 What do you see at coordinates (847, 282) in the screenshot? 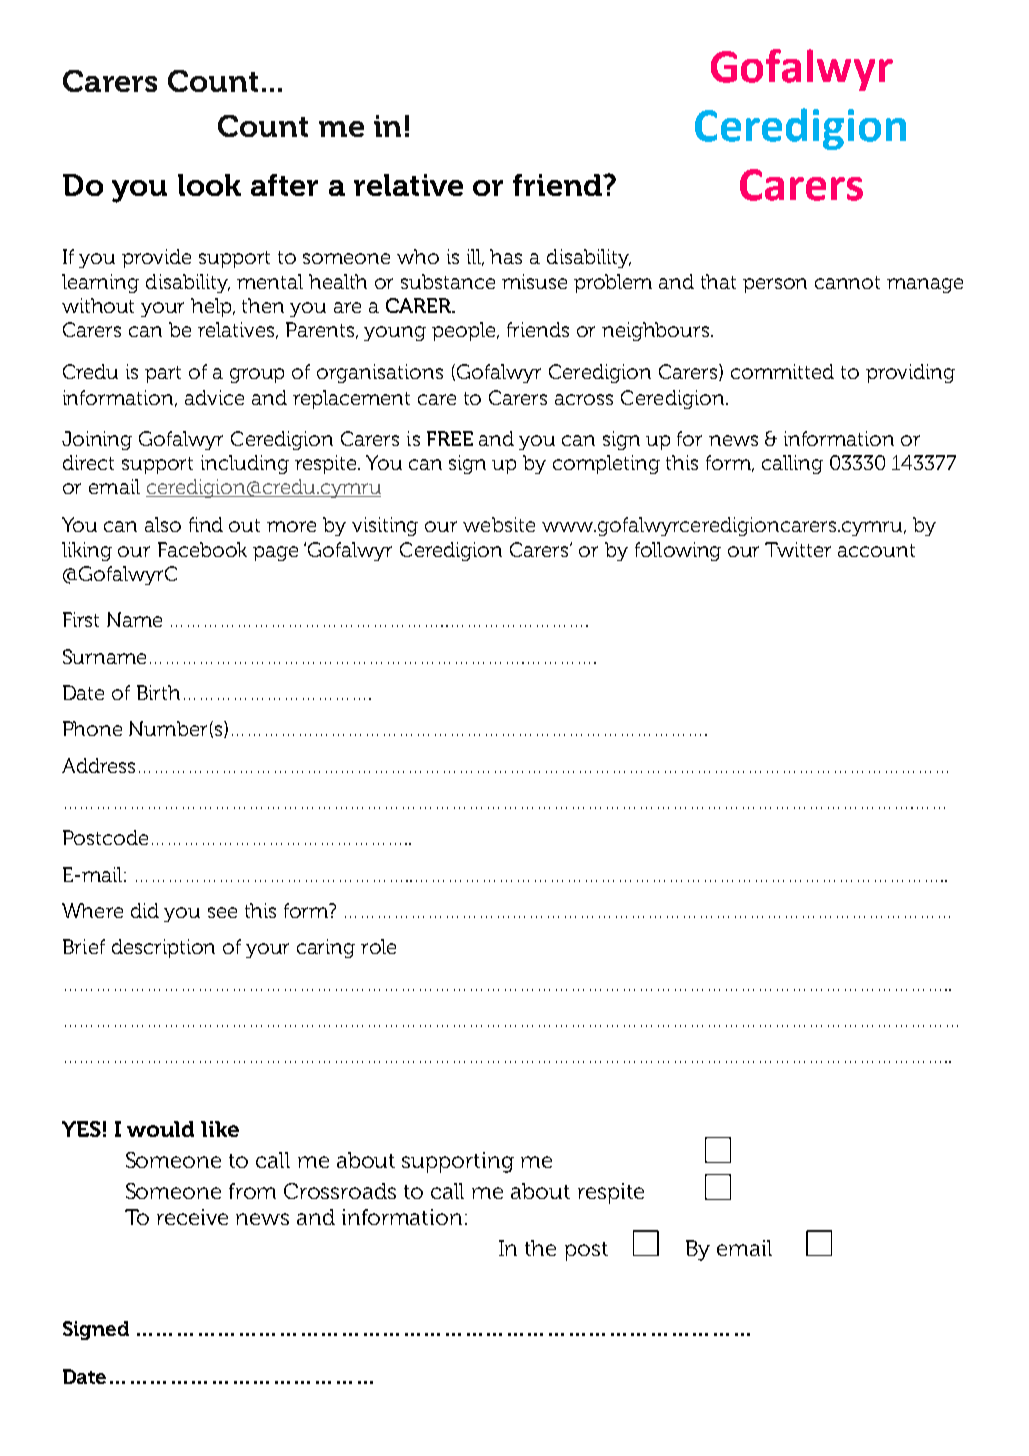
I see `cannot` at bounding box center [847, 282].
